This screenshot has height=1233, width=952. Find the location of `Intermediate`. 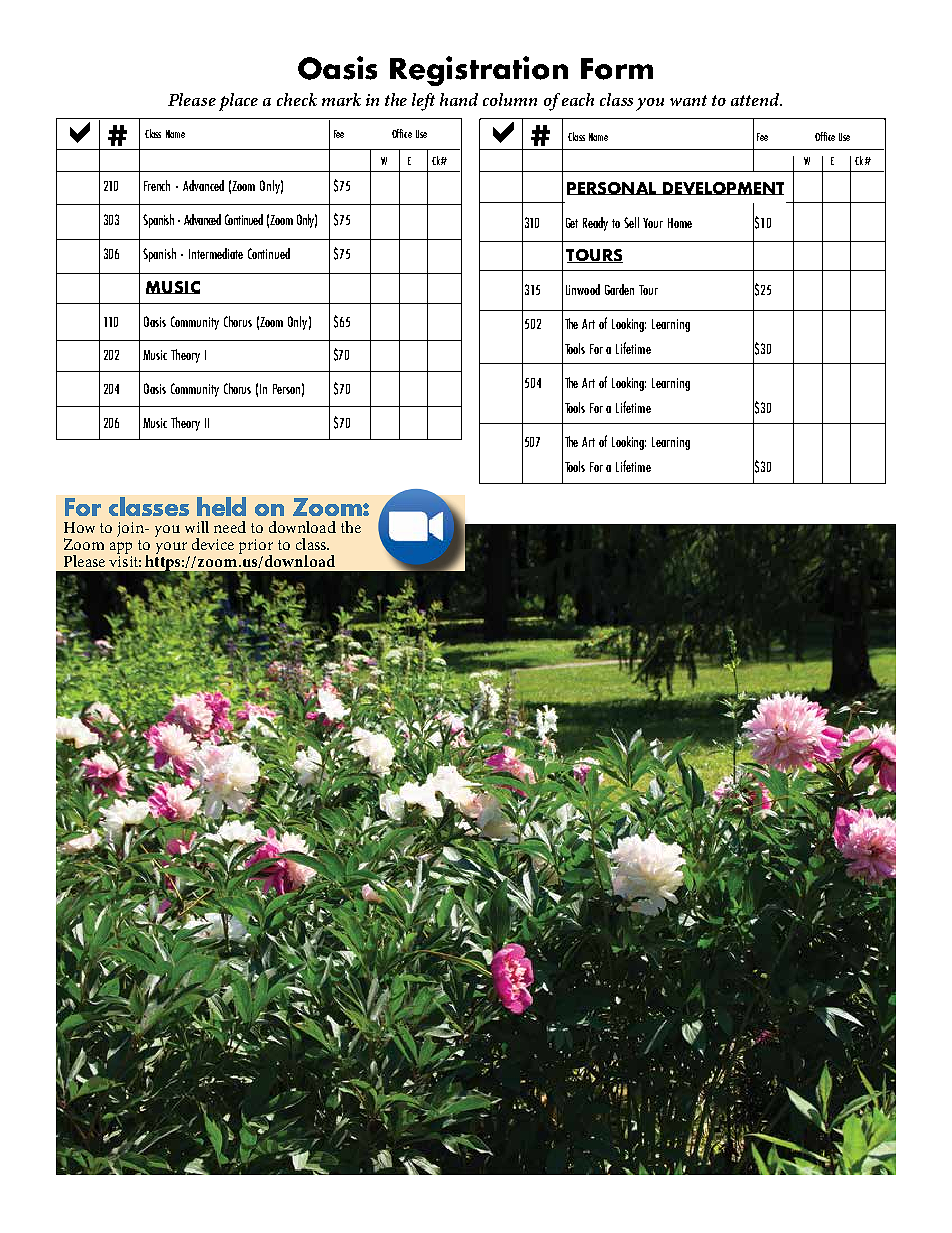

Intermediate is located at coordinates (216, 253).
